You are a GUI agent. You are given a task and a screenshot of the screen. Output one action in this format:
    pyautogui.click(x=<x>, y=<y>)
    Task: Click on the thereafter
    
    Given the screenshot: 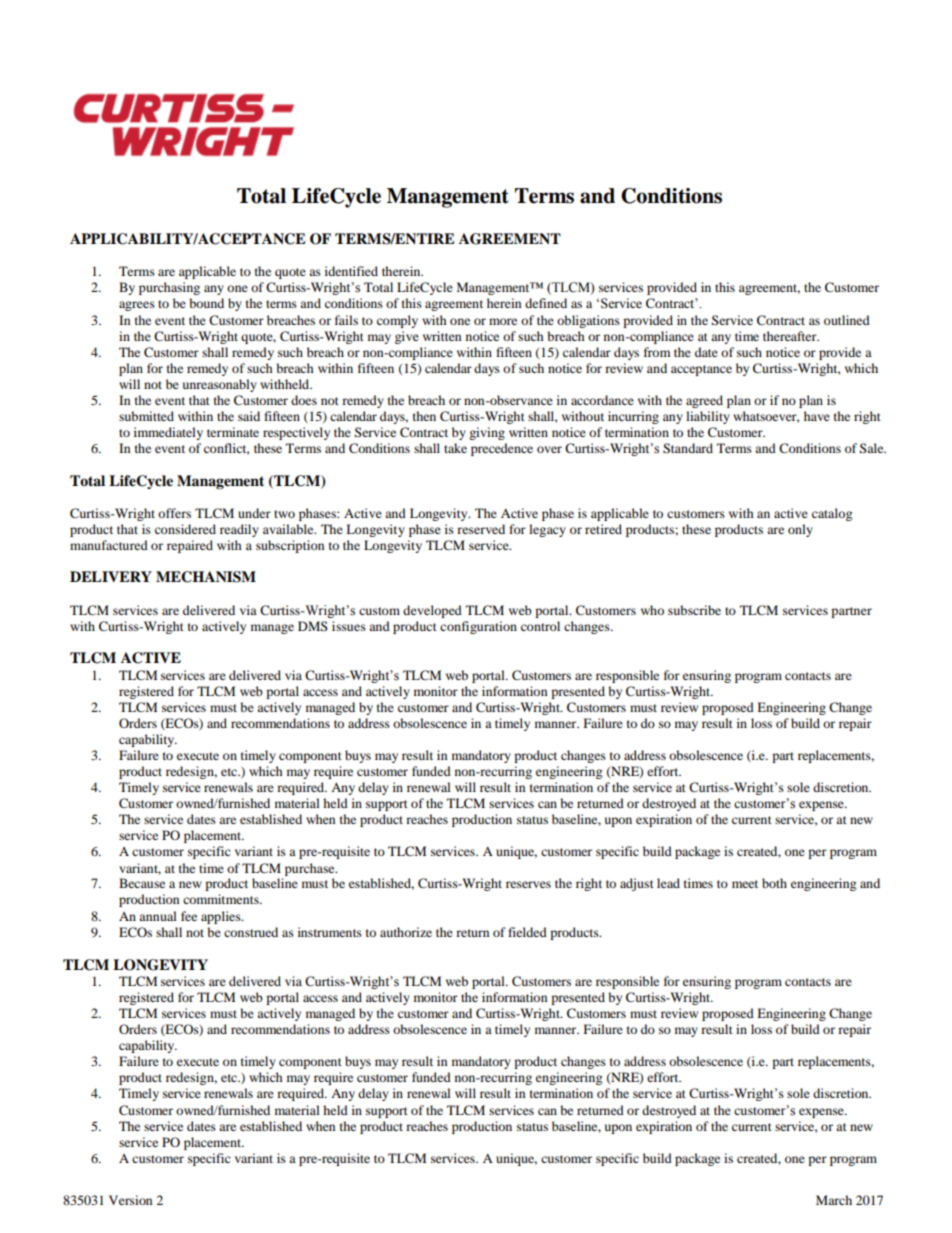 What is the action you would take?
    pyautogui.click(x=791, y=336)
